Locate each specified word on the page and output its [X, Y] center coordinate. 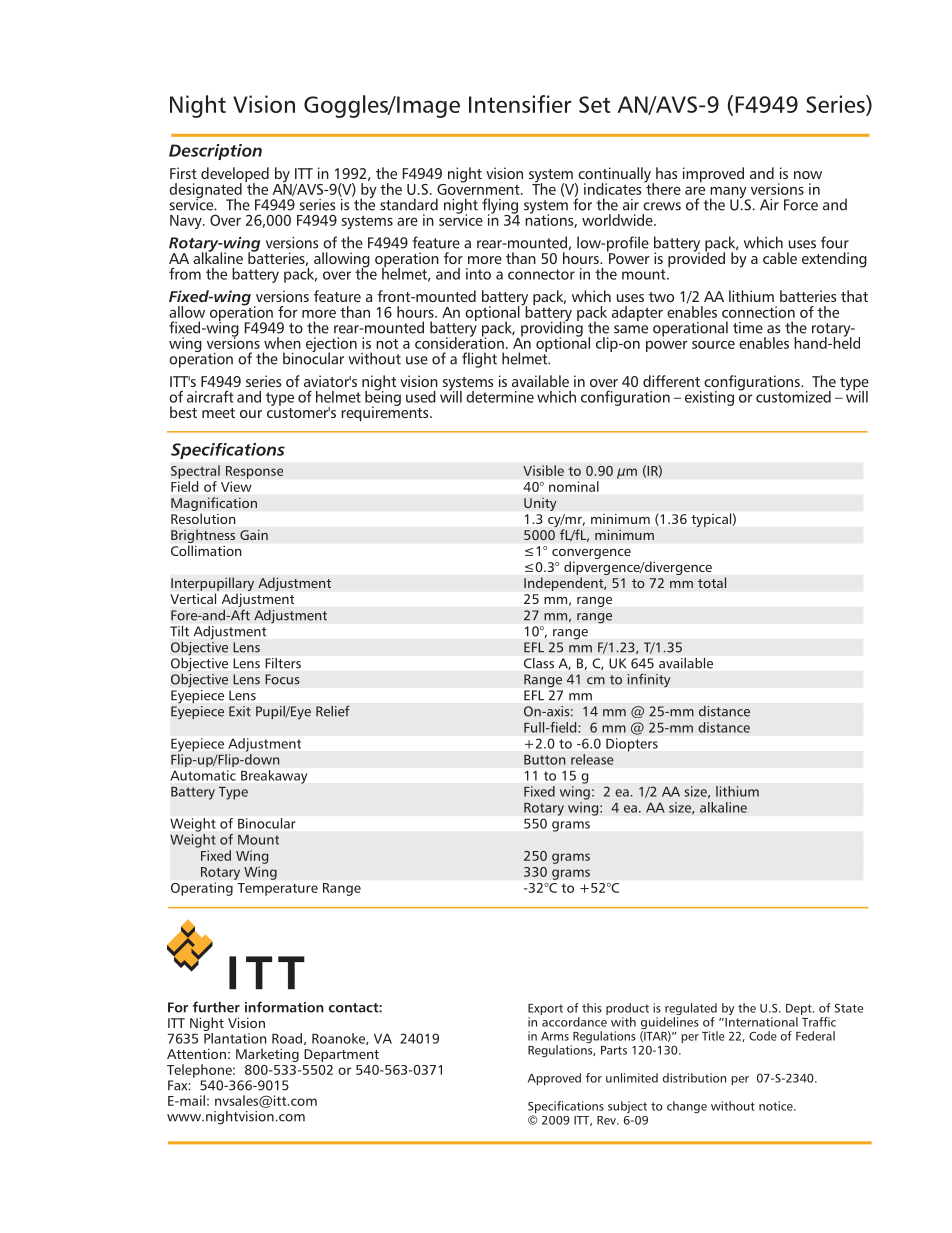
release [592, 759]
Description [215, 152]
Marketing [267, 1055]
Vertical [193, 598]
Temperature [278, 889]
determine [500, 397]
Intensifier [520, 104]
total [712, 582]
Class [539, 663]
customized [793, 397]
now [808, 175]
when [282, 343]
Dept [800, 1011]
